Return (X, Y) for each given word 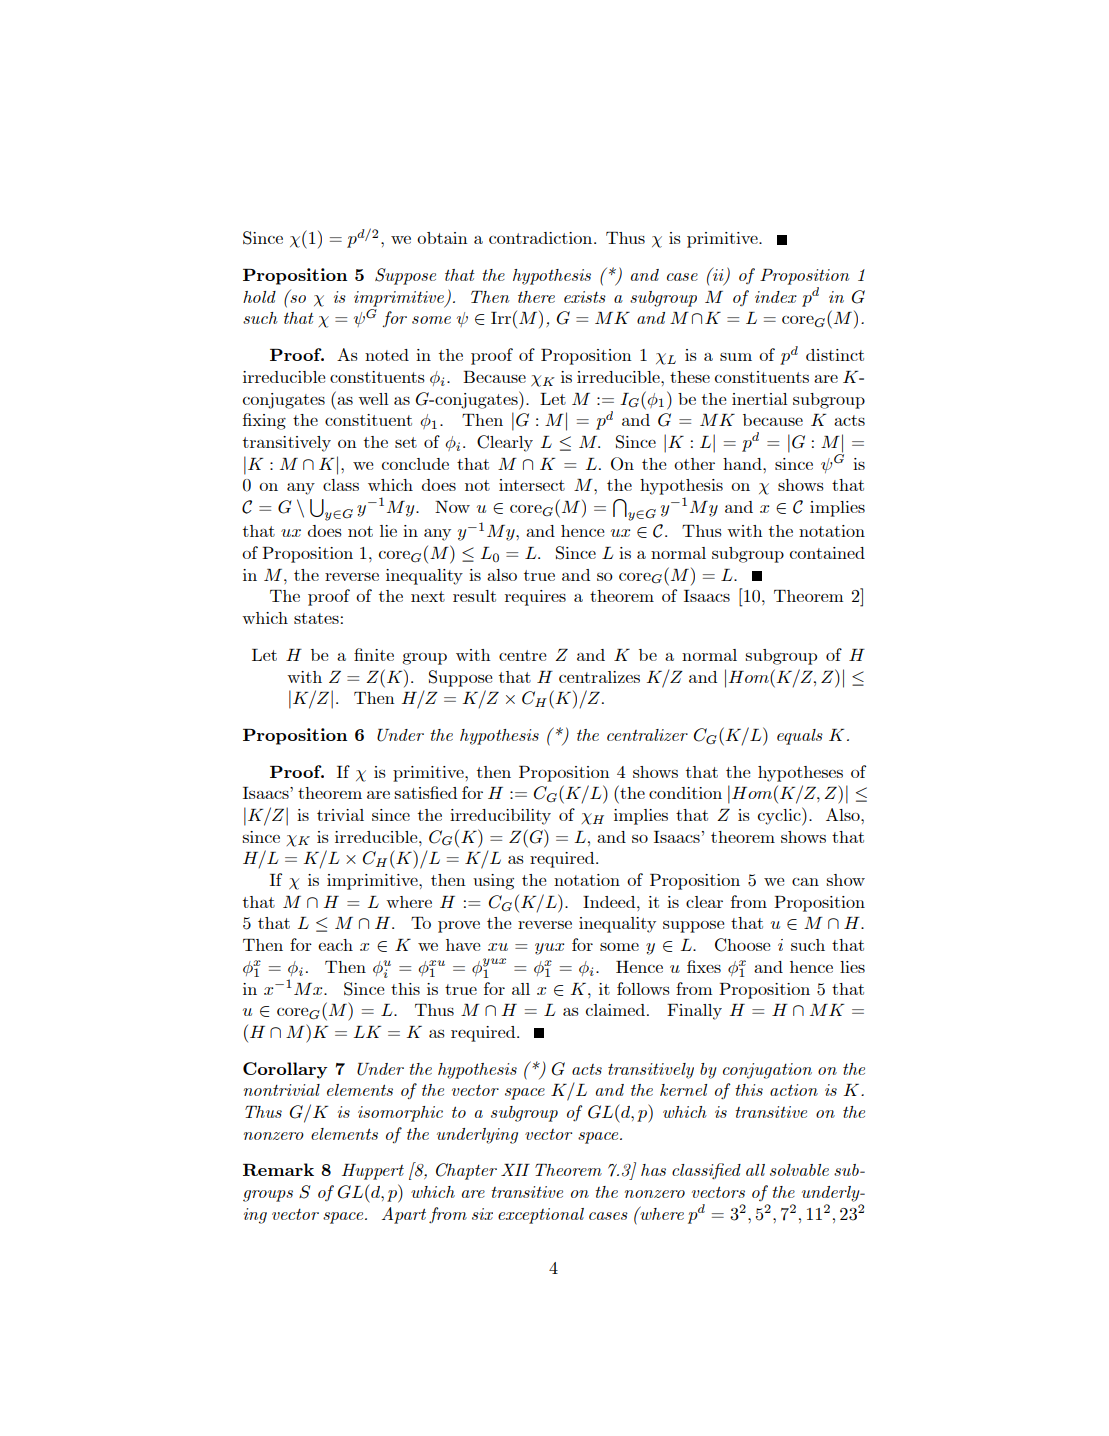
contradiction (542, 238)
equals (800, 737)
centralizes (599, 677)
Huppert (373, 1172)
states (316, 618)
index (776, 297)
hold (259, 297)
